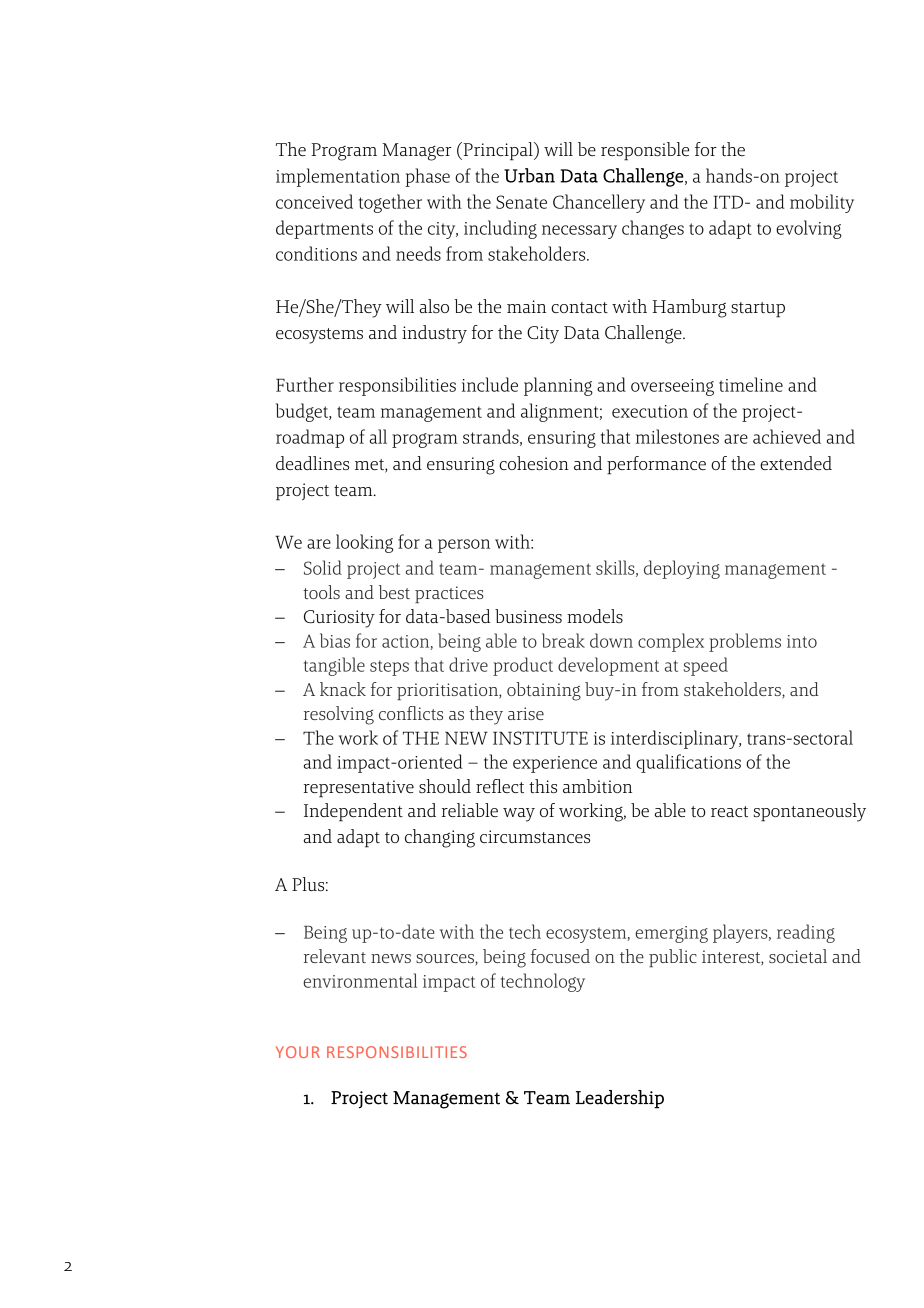 Image resolution: width=924 pixels, height=1308 pixels. What do you see at coordinates (529, 175) in the screenshot?
I see `Urban` at bounding box center [529, 175].
